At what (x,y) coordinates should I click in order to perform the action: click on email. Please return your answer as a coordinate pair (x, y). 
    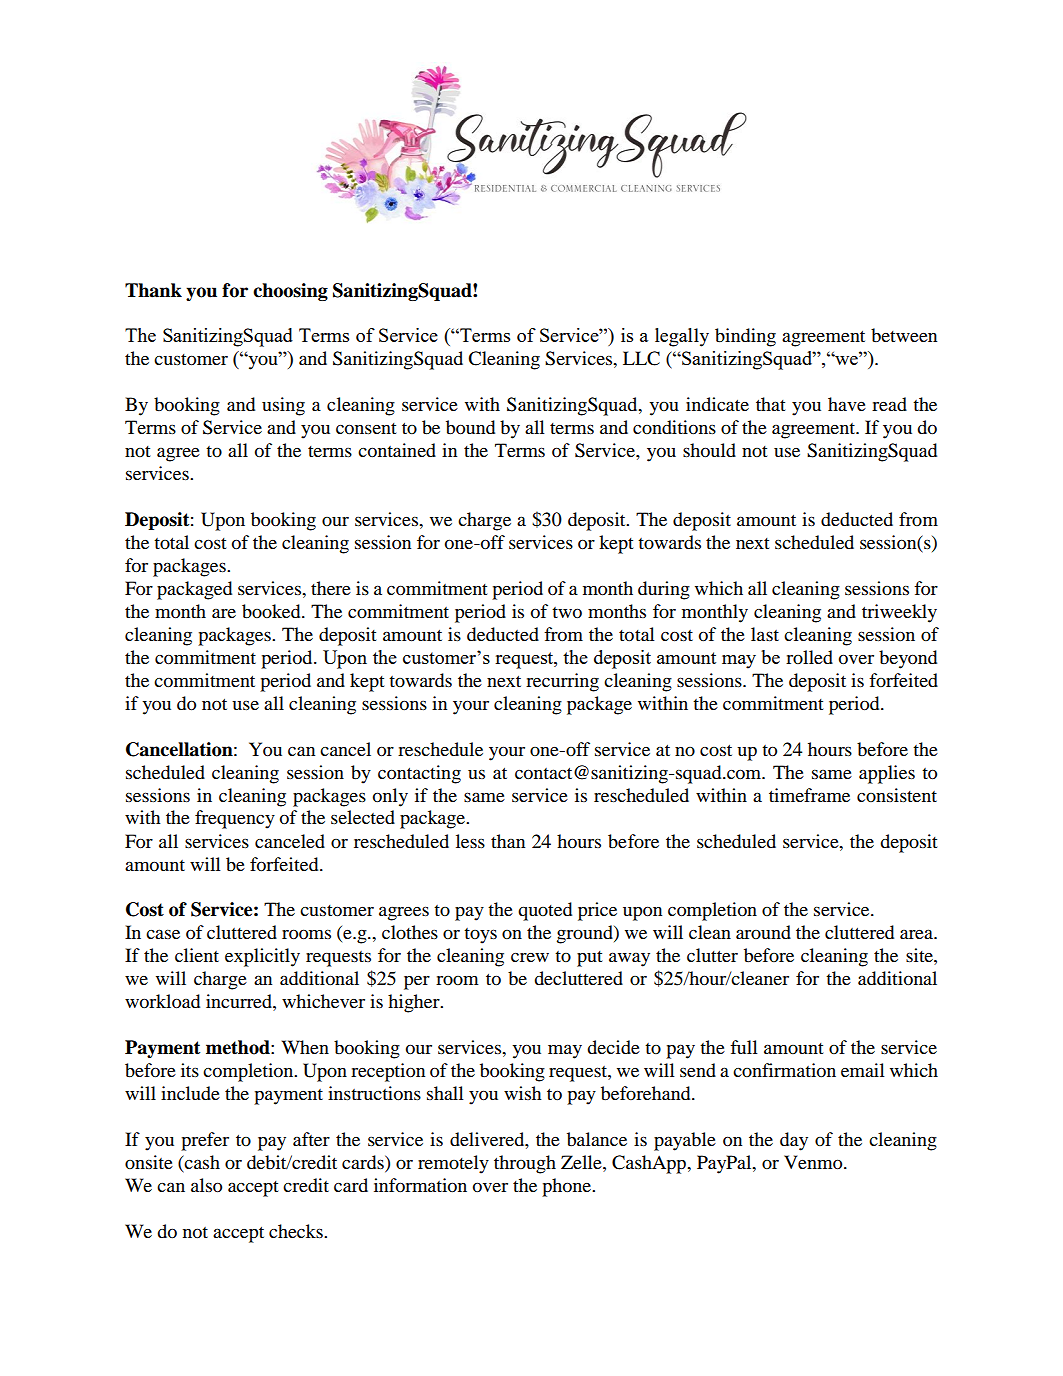
    Looking at the image, I should click on (863, 1070).
